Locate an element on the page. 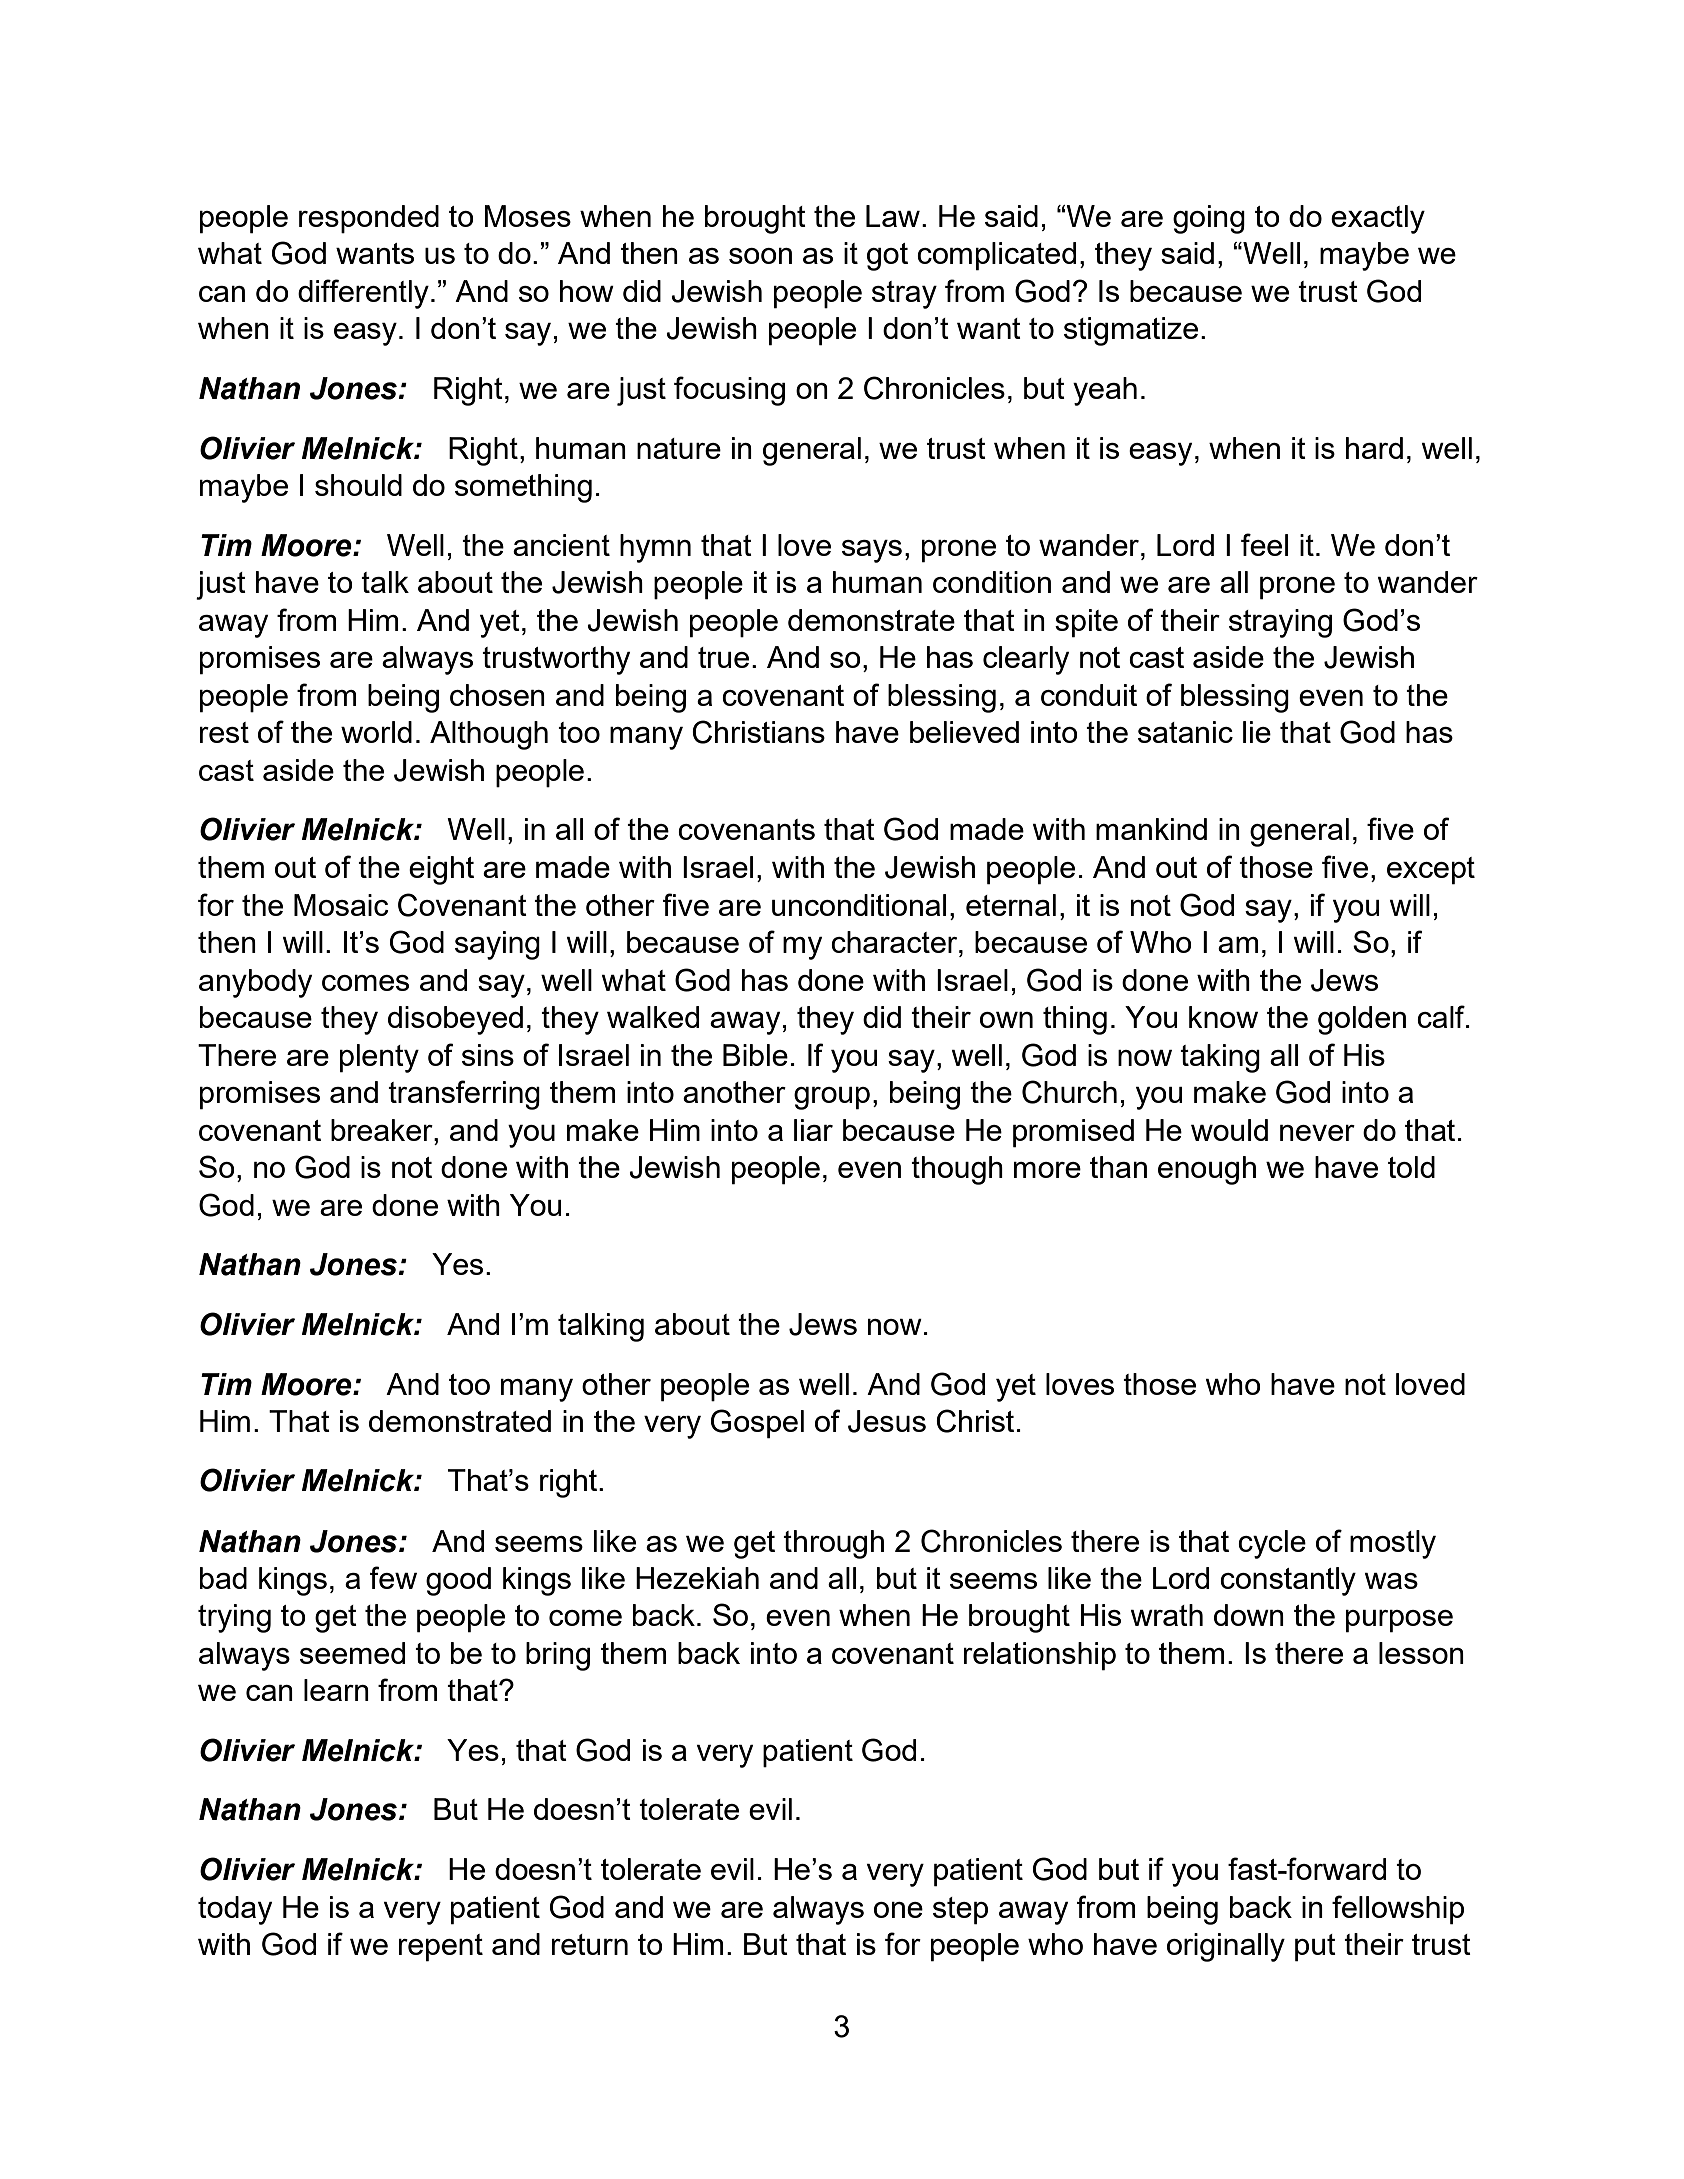 This image has width=1684, height=2179. through is located at coordinates (833, 1544).
